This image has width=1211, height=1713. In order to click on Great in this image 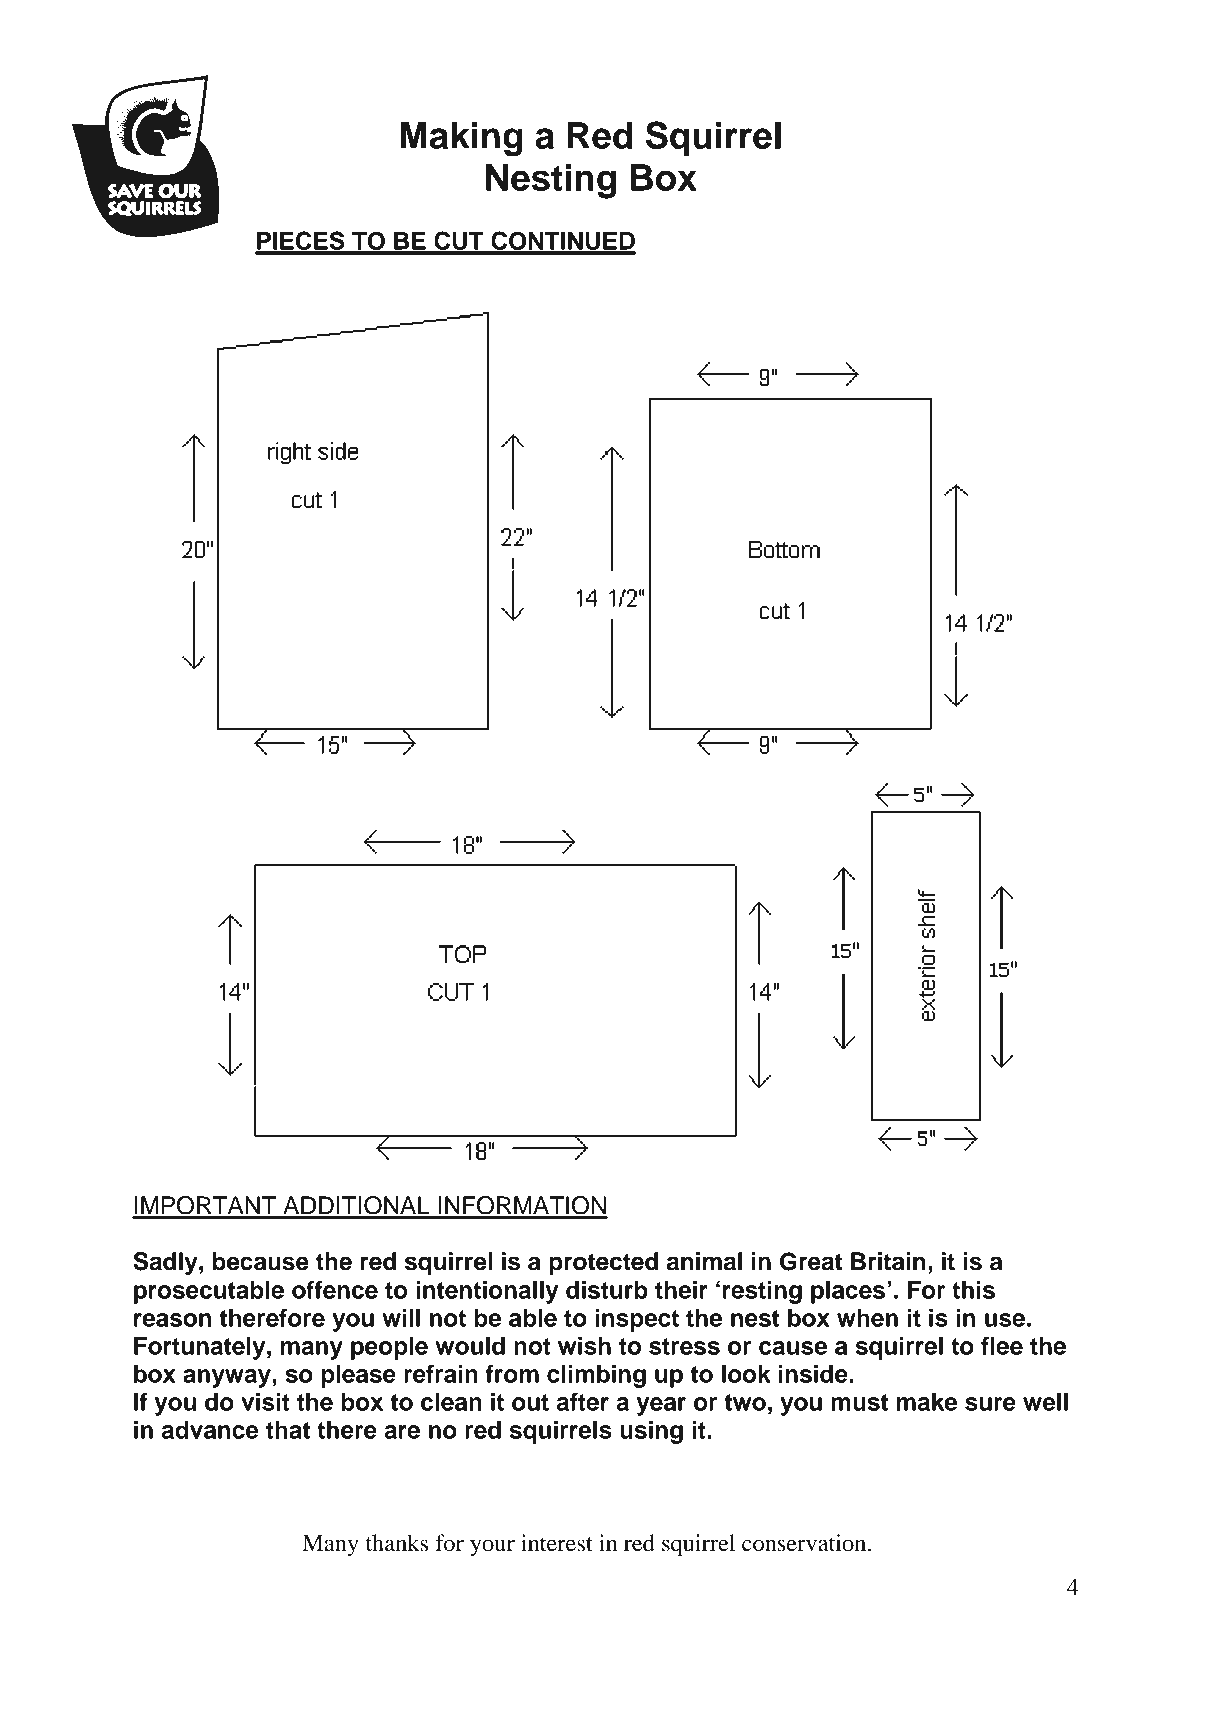, I will do `click(811, 1261)`.
